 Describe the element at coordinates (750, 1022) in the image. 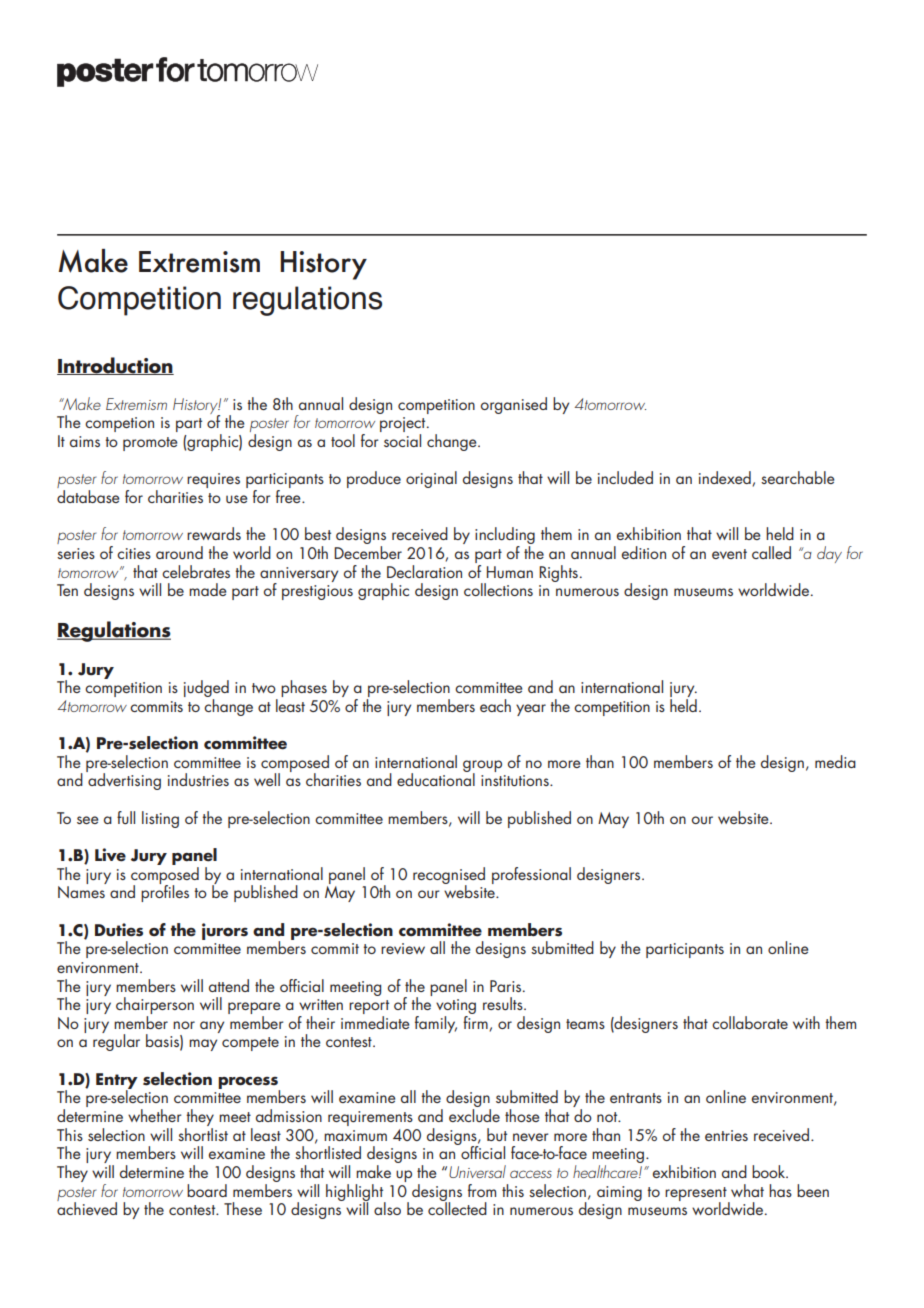

I see `collaborate` at that location.
